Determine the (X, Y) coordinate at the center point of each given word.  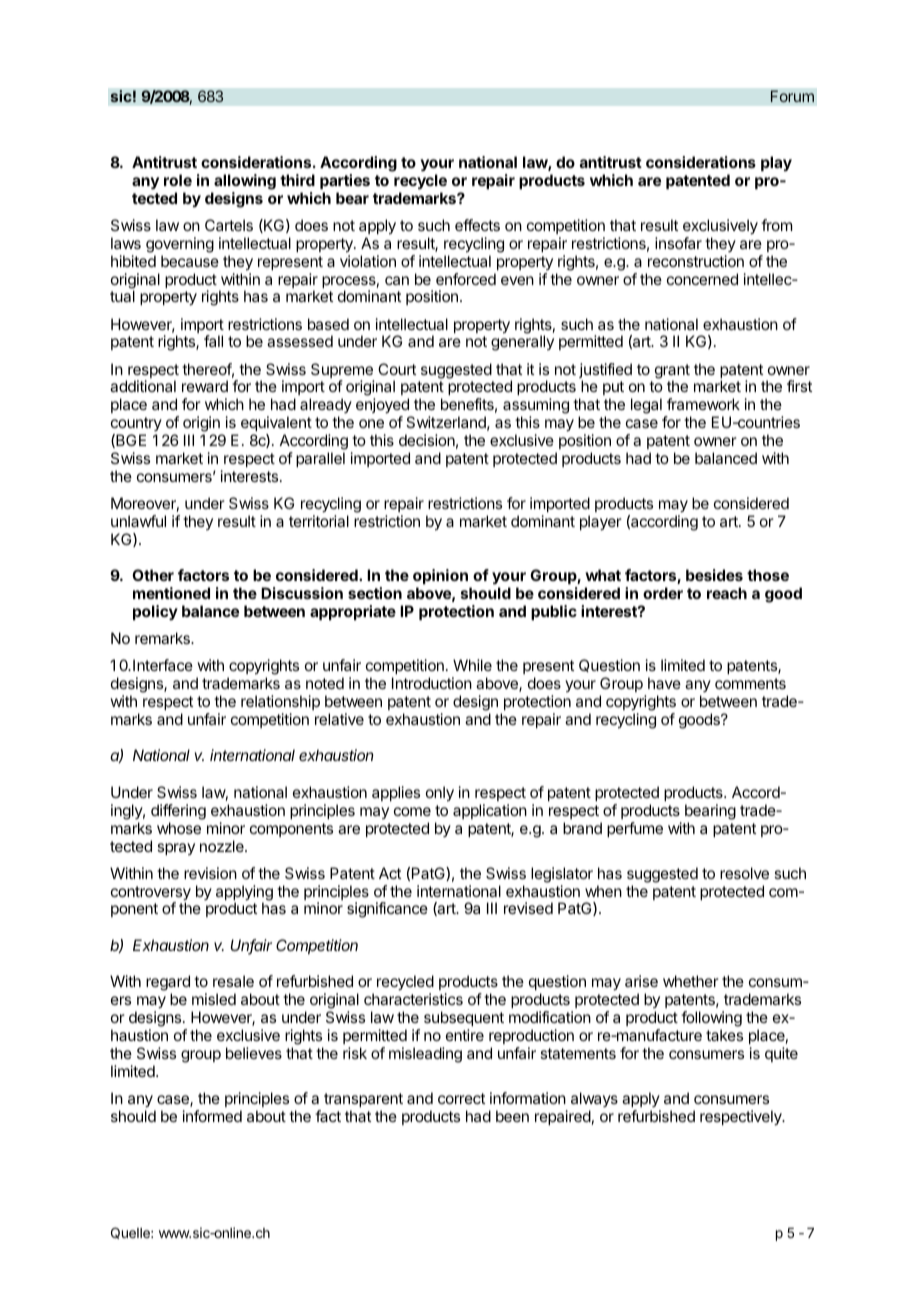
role (178, 180)
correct (461, 1098)
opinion (440, 576)
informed (212, 1116)
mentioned (171, 593)
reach (727, 593)
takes (724, 1035)
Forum (792, 96)
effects (477, 225)
